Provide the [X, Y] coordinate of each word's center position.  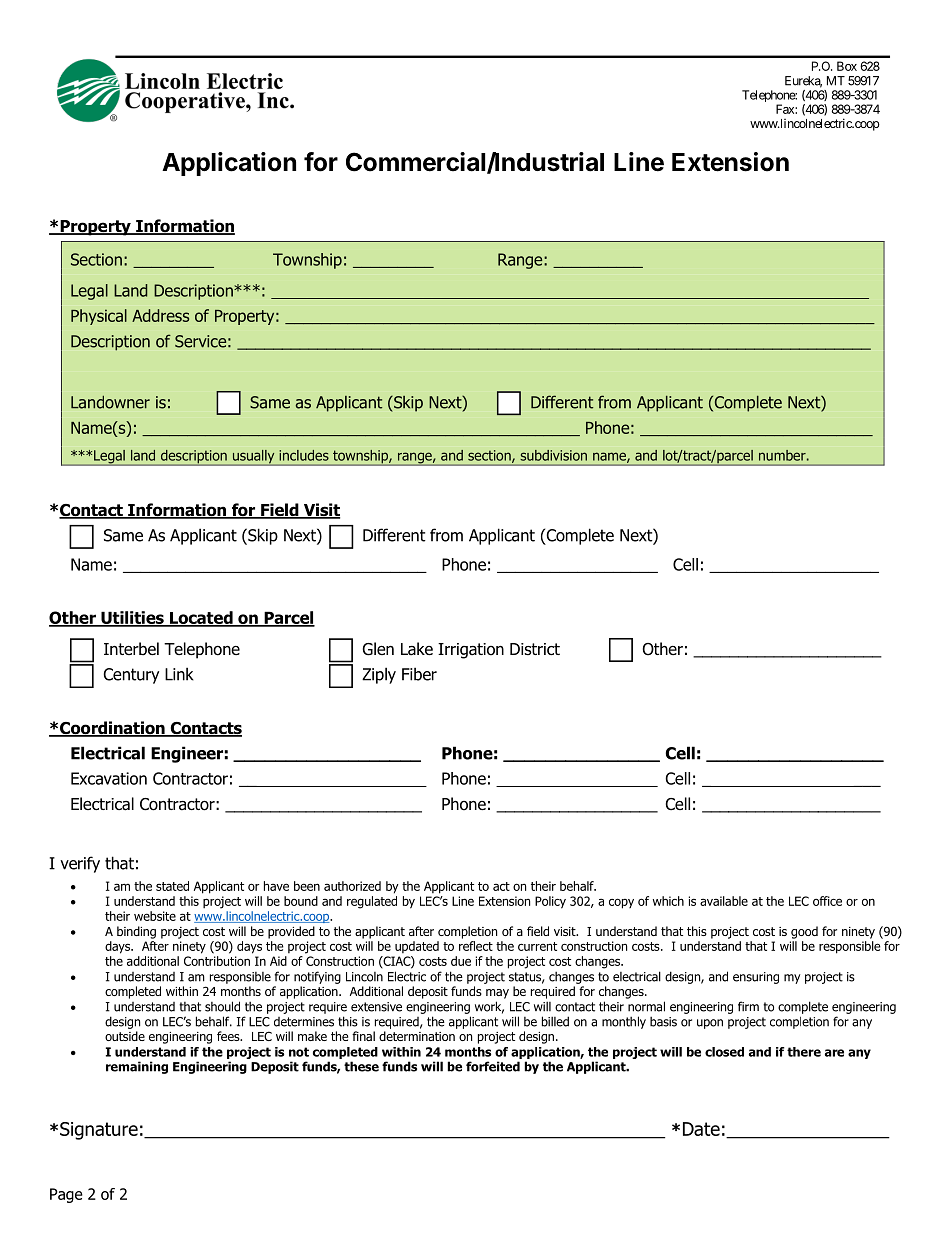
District [535, 649]
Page [66, 1195]
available [724, 901]
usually [253, 457]
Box [847, 66]
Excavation [109, 778]
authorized [352, 886]
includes [304, 455]
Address [160, 315]
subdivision [553, 455]
